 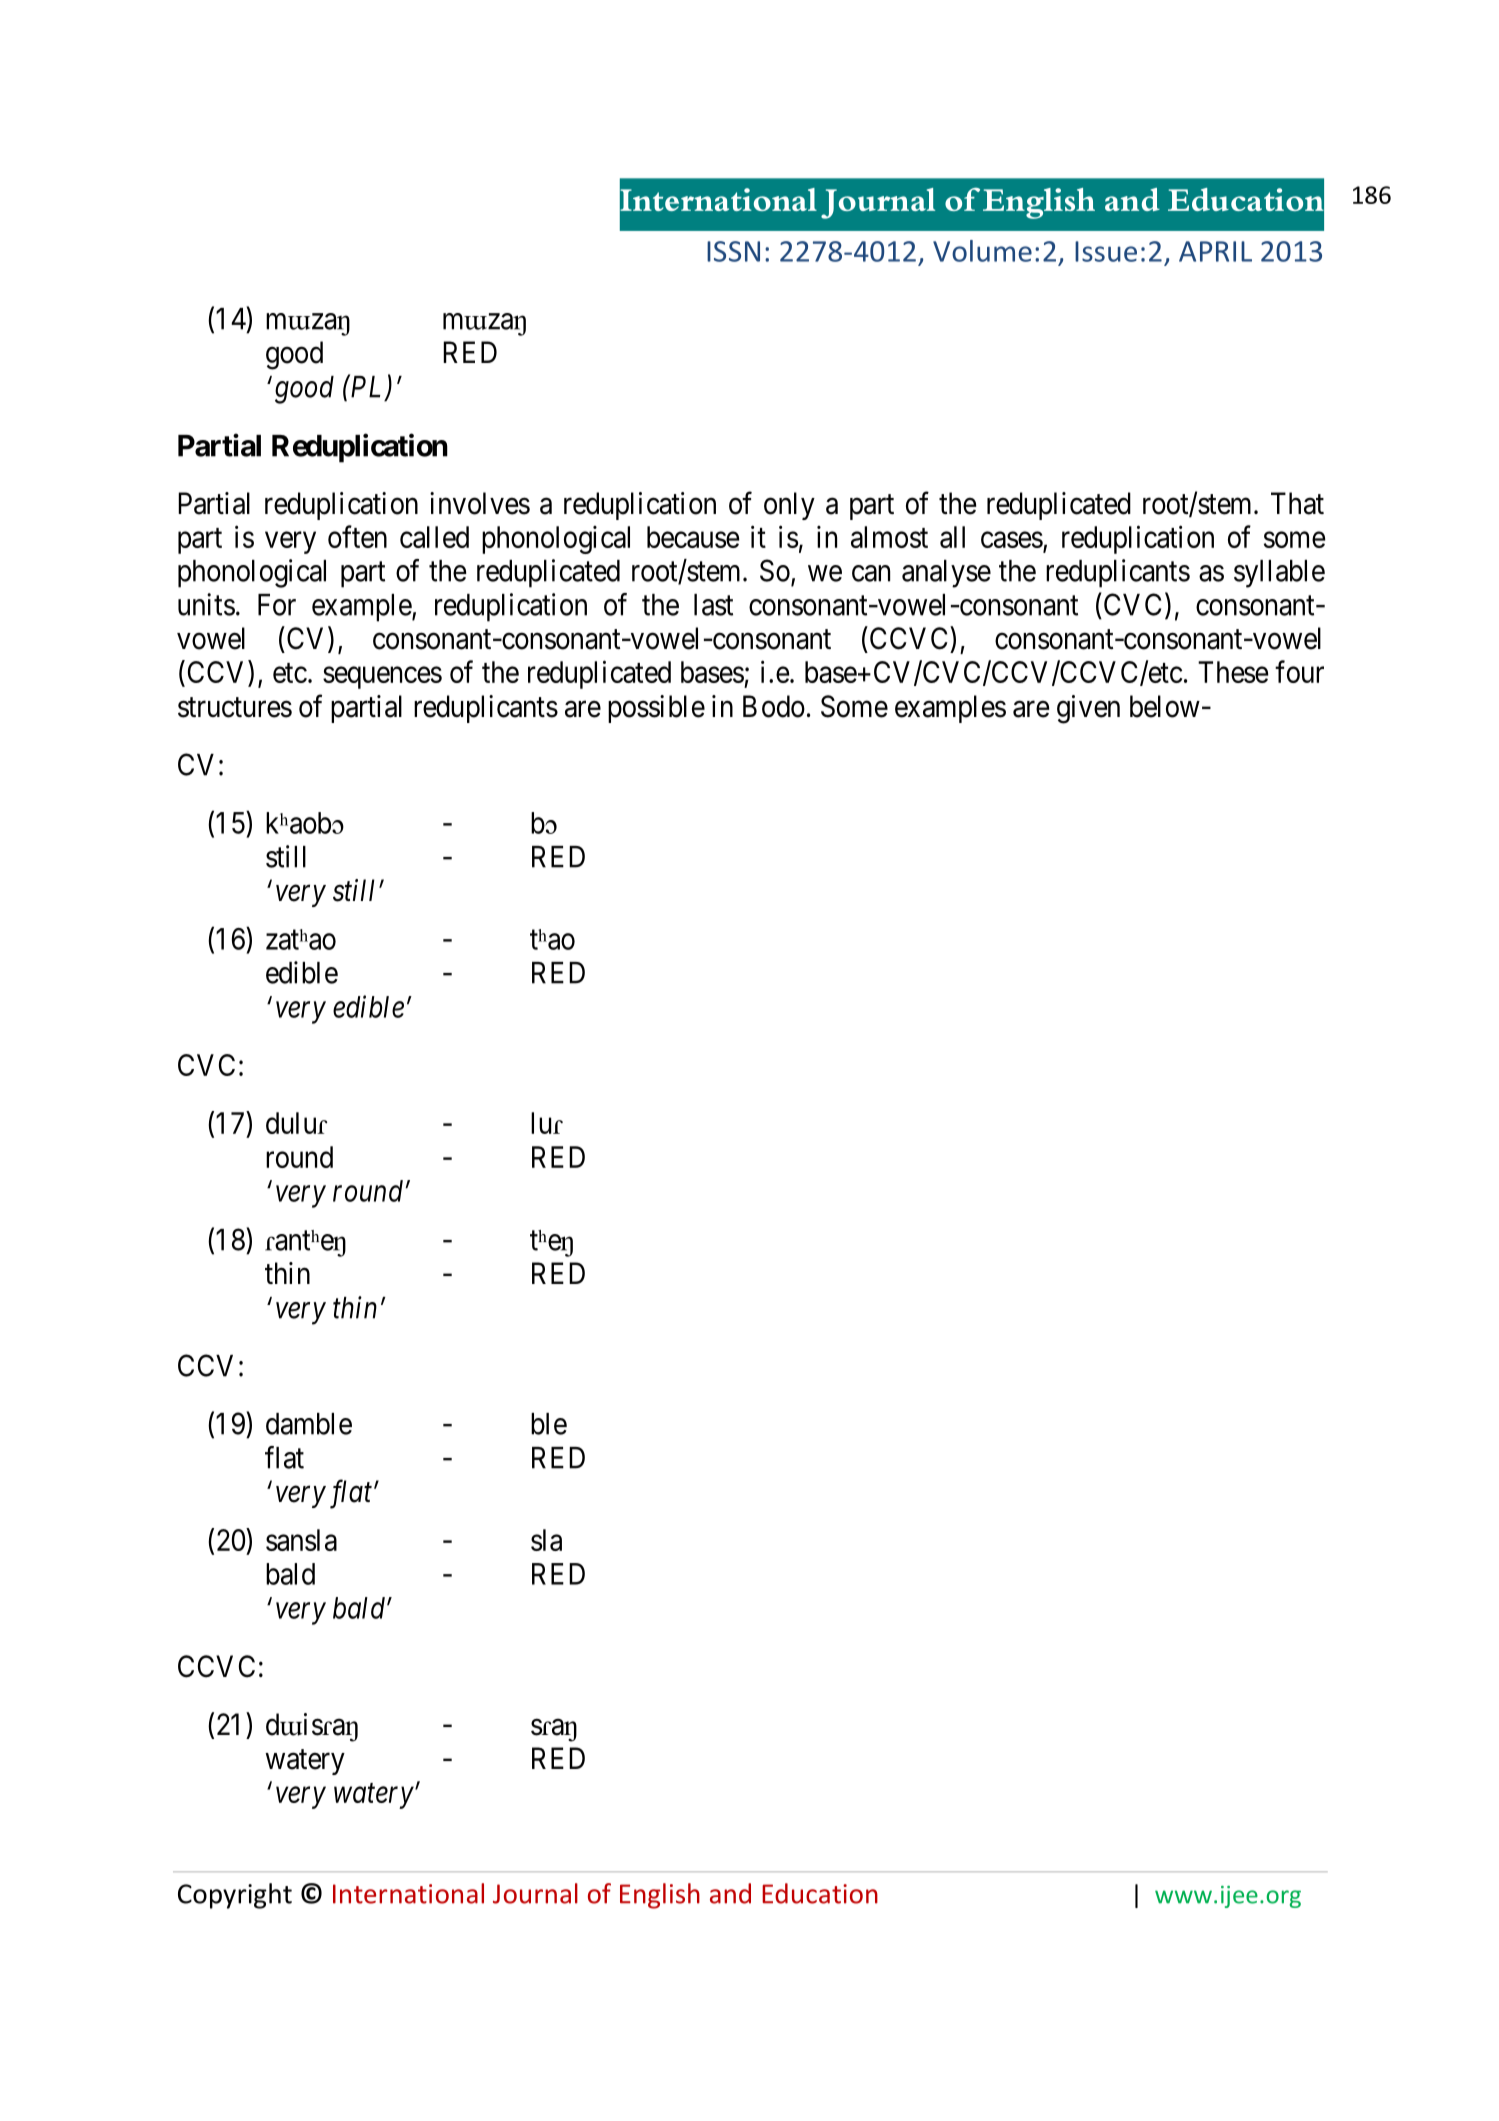 What do you see at coordinates (733, 251) in the screenshot?
I see `ISSN` at bounding box center [733, 251].
